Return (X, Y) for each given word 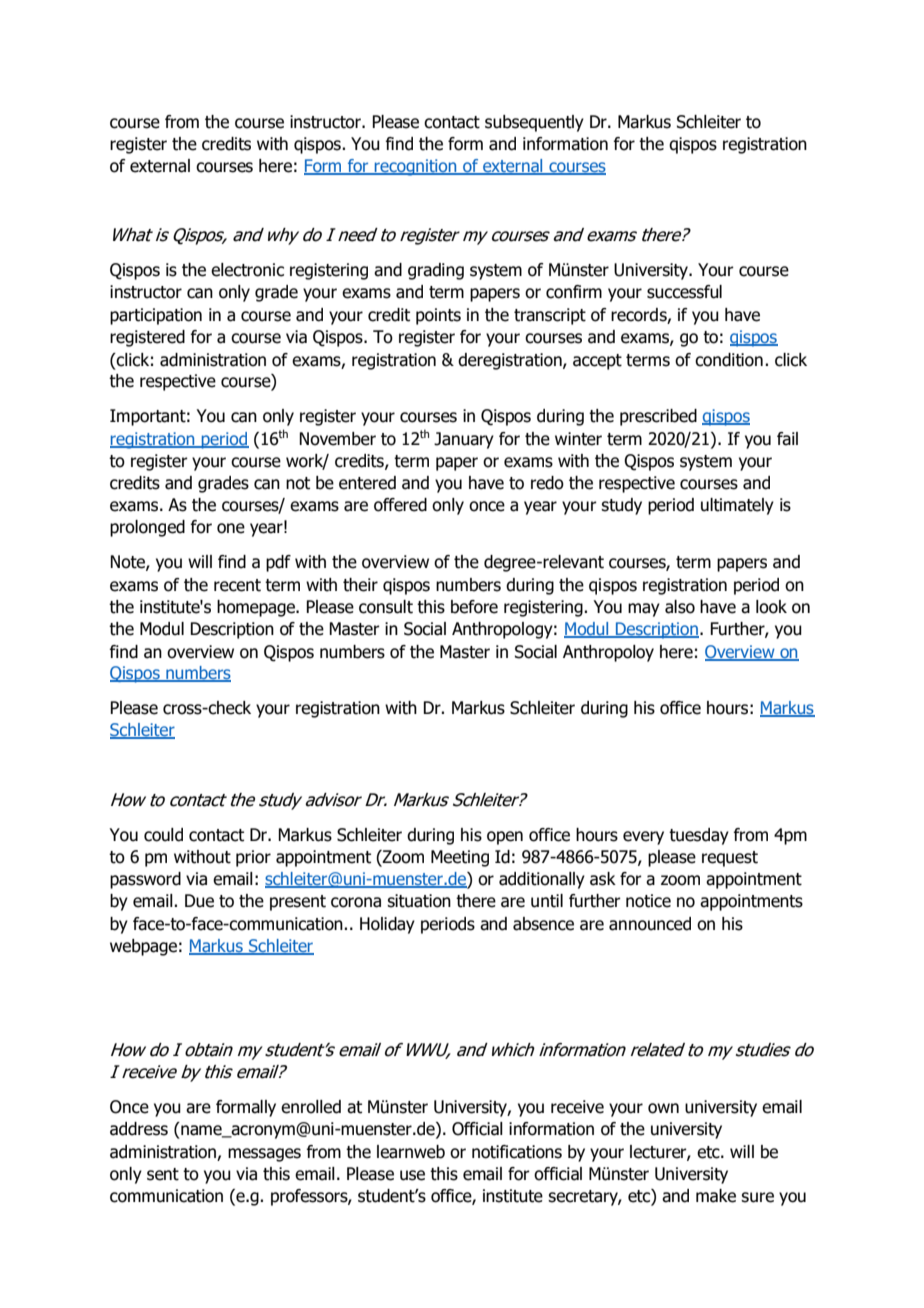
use (412, 1175)
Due (199, 901)
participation (156, 316)
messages (264, 1155)
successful (684, 292)
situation (419, 901)
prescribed (658, 417)
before (474, 607)
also (680, 607)
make (716, 1196)
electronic (247, 270)
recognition (415, 167)
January (464, 440)
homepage (257, 608)
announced (650, 924)
